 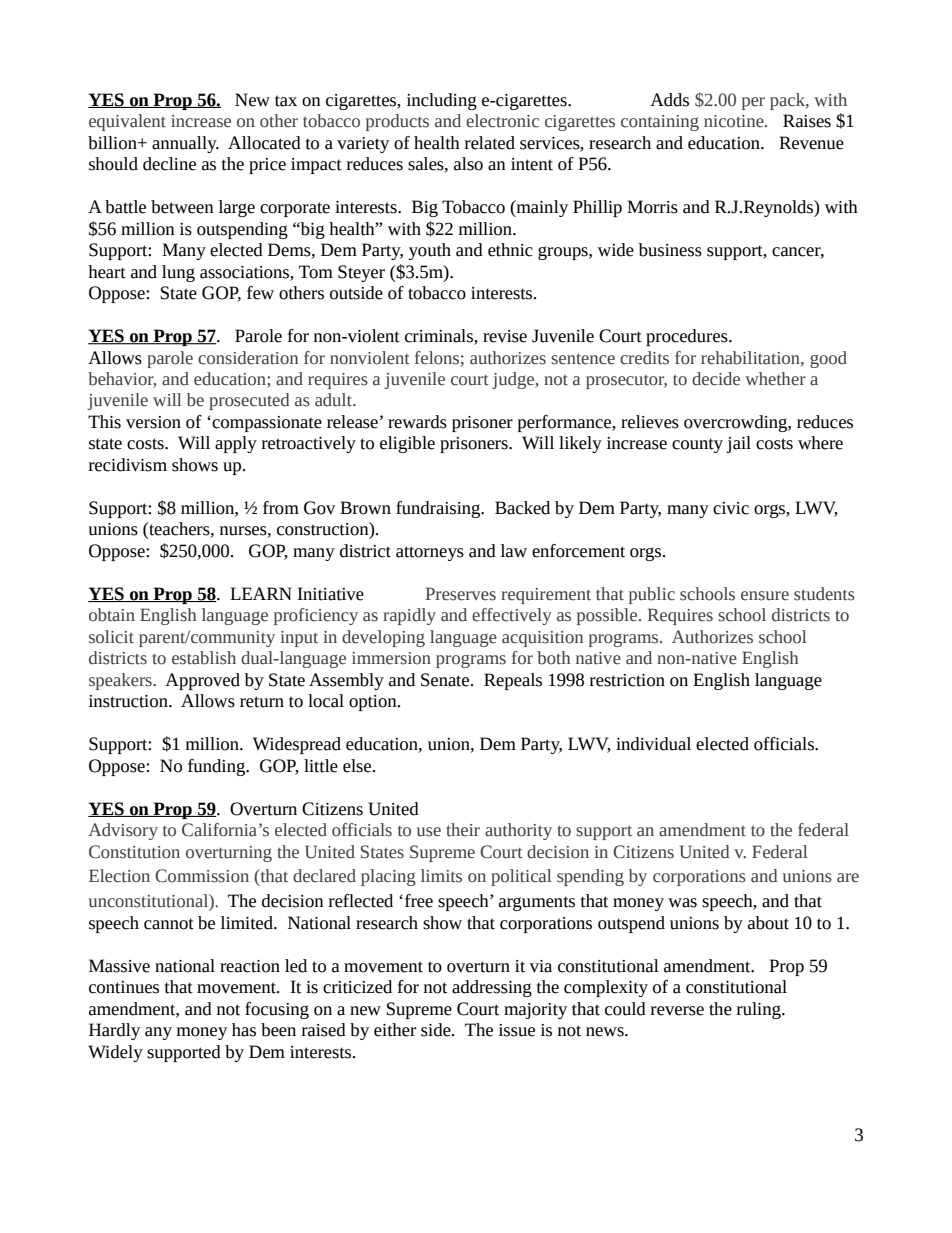 I want to click on funding, so click(x=218, y=767).
